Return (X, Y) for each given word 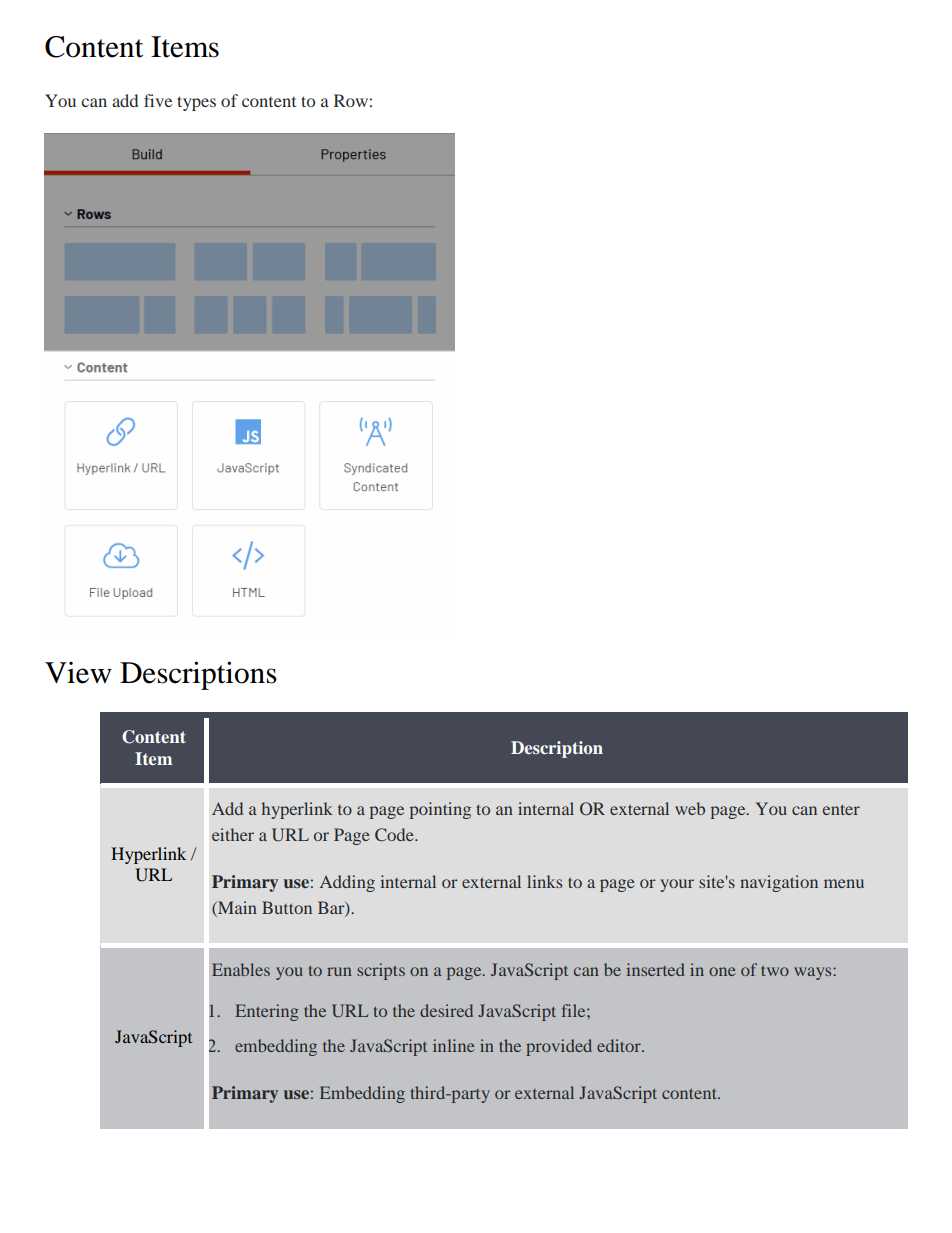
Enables (241, 969)
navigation (779, 883)
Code (395, 834)
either (233, 834)
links (544, 881)
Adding (347, 883)
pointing (440, 810)
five (158, 100)
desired (446, 1010)
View (78, 672)
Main (236, 909)
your (677, 885)
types (196, 103)
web (690, 808)
